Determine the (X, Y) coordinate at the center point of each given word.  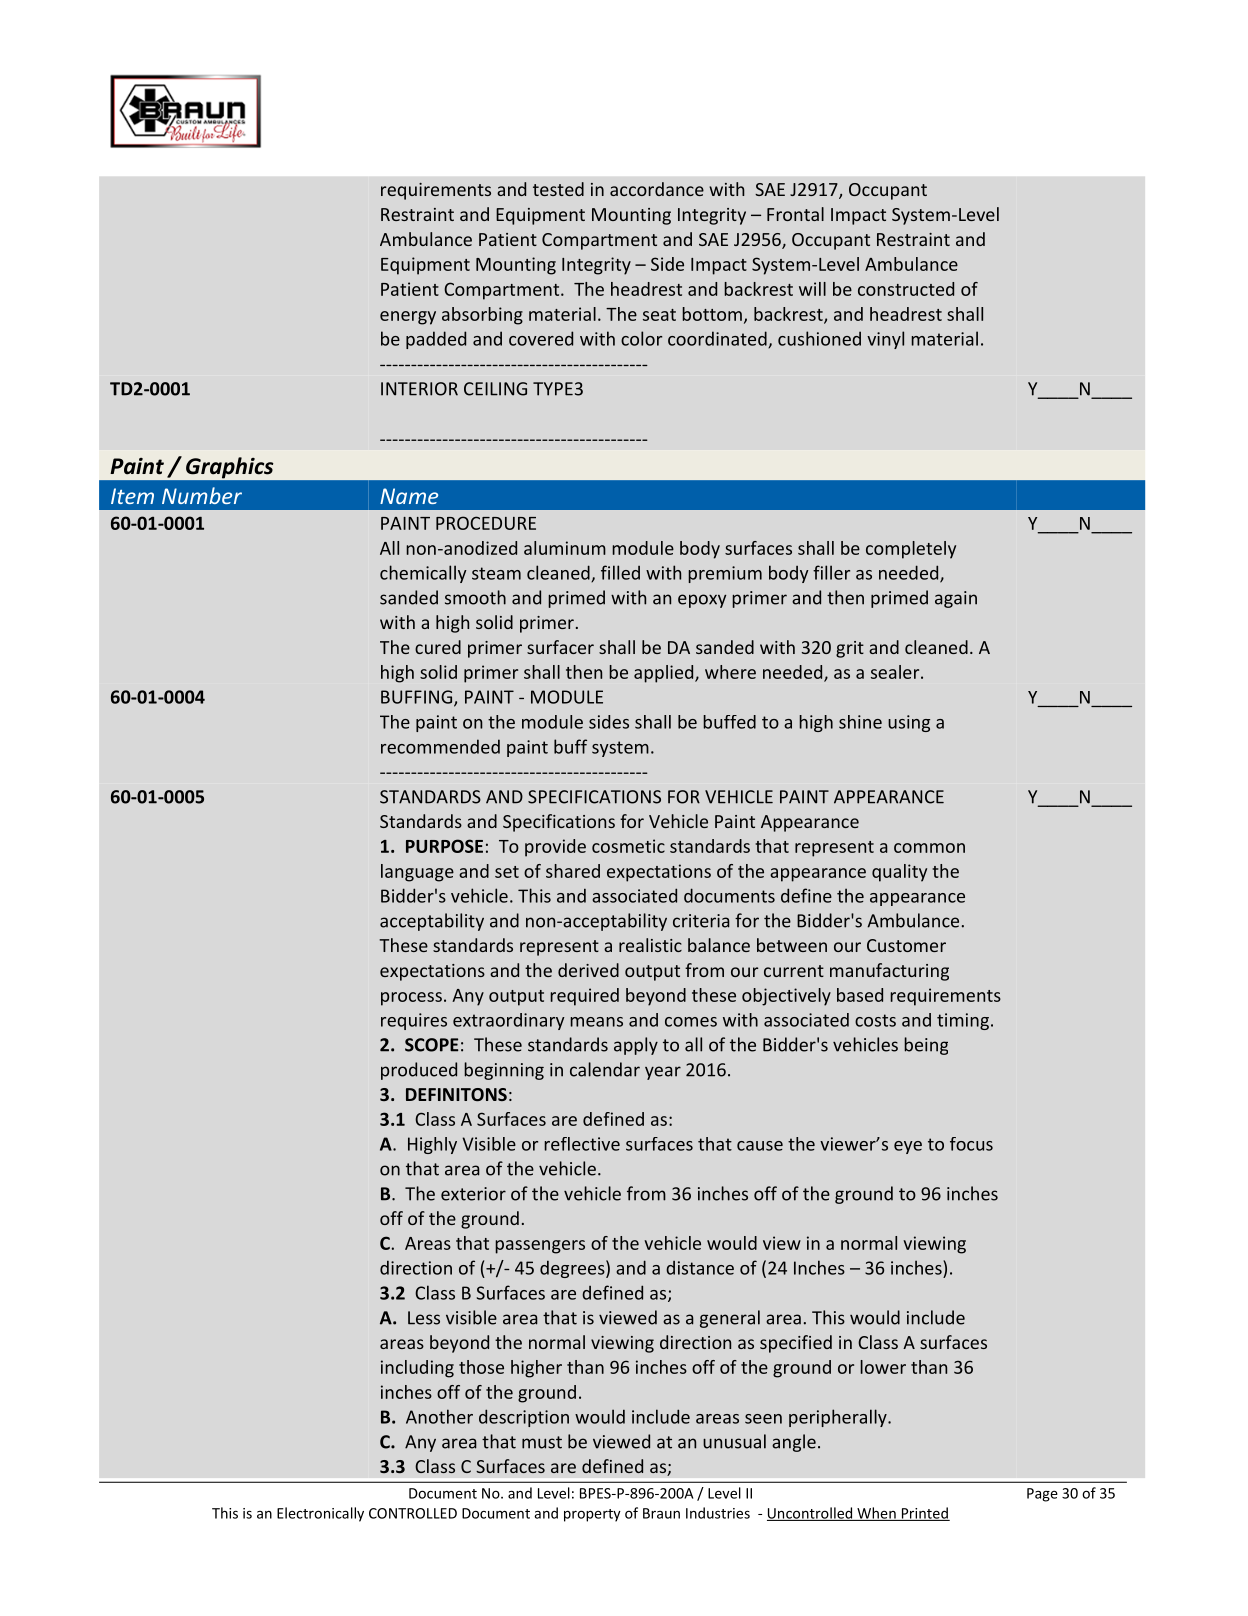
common (929, 848)
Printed (924, 1514)
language (417, 873)
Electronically (320, 1514)
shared (573, 871)
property (592, 1515)
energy (408, 318)
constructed (906, 289)
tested (558, 189)
